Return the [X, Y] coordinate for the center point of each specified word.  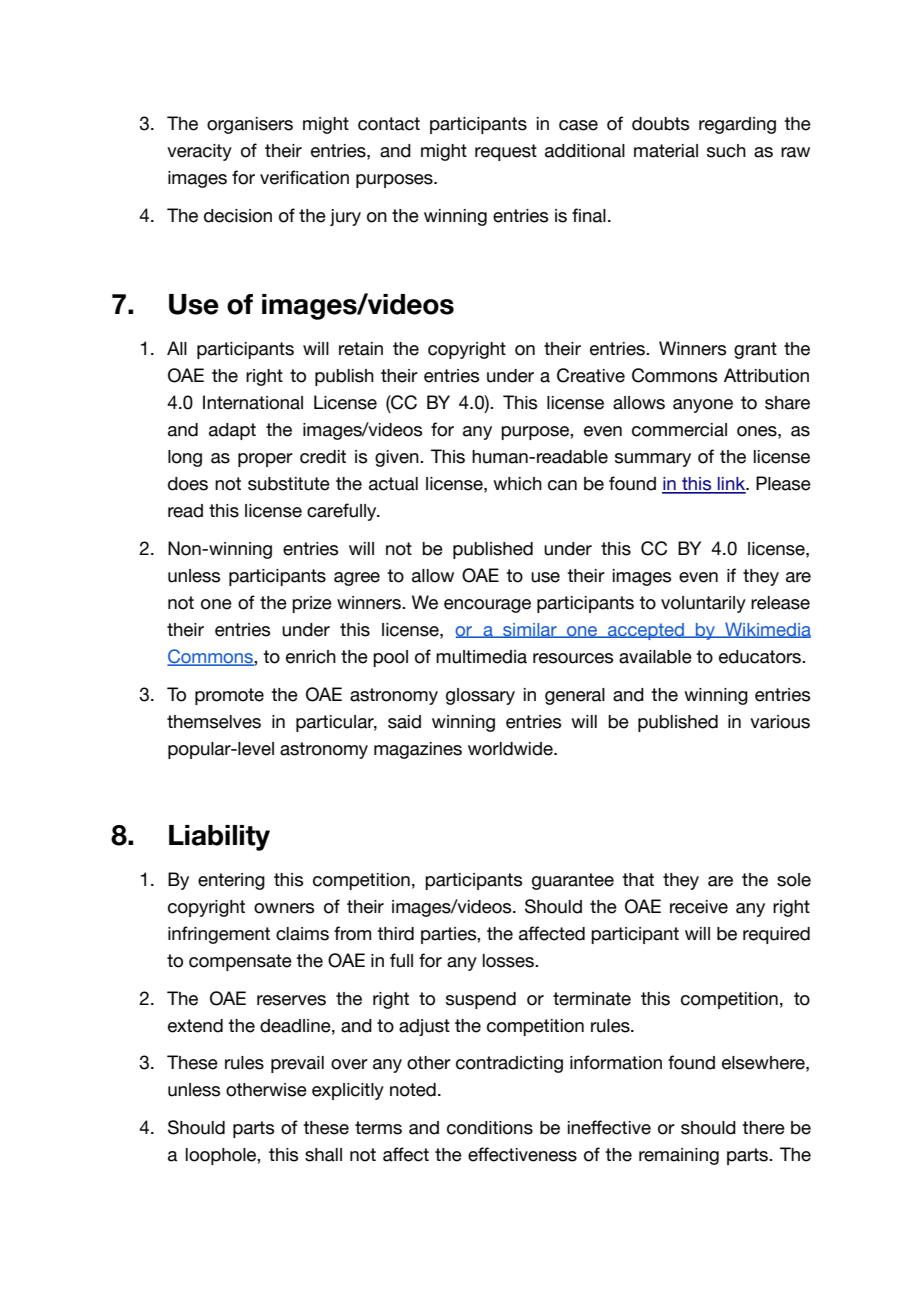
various [780, 722]
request [506, 152]
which [517, 484]
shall [323, 1155]
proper [265, 460]
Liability [219, 838]
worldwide [511, 749]
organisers [250, 125]
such [726, 151]
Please [783, 483]
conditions [490, 1128]
